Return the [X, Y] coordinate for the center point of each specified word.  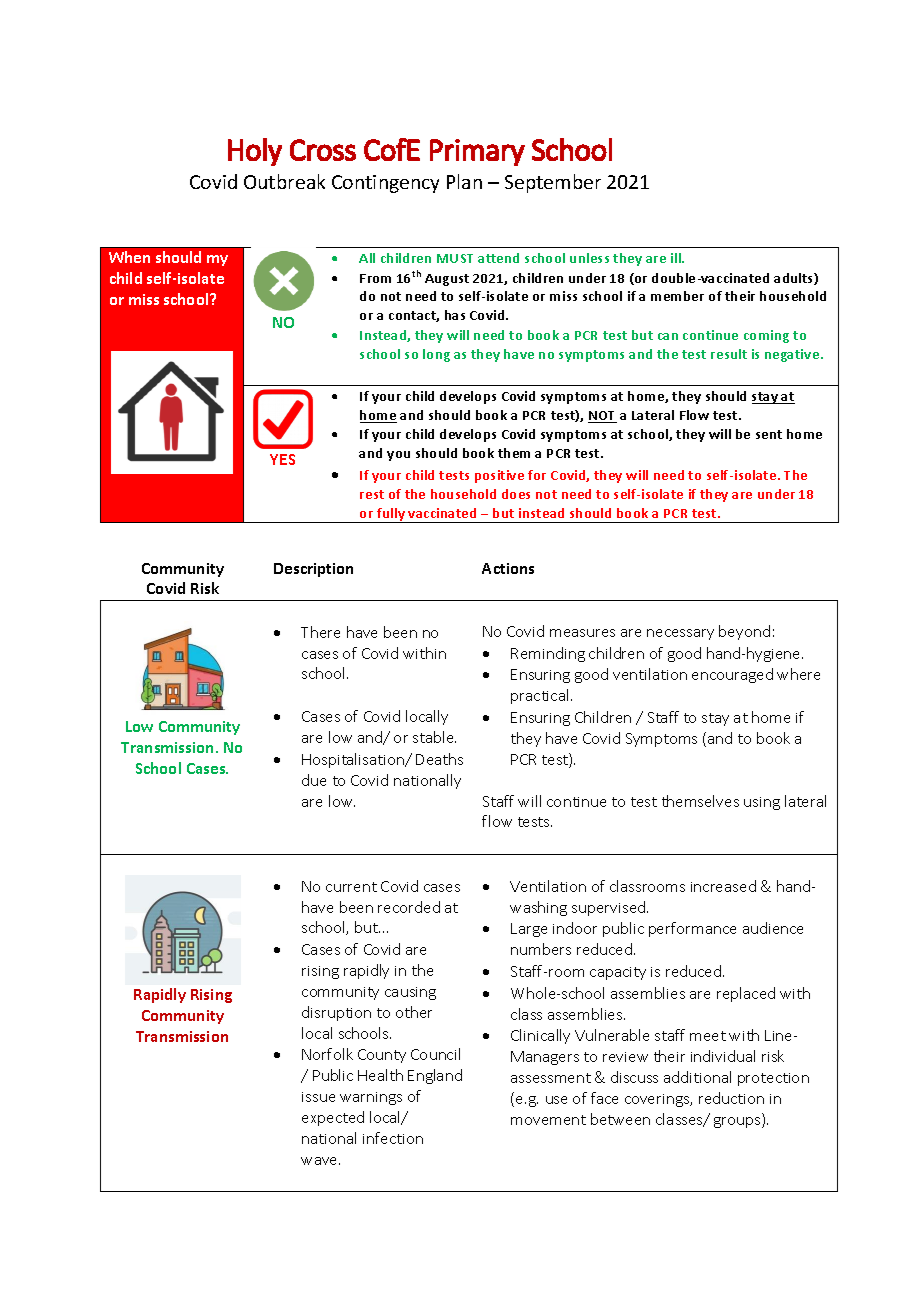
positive [499, 476]
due [314, 780]
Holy [255, 152]
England [435, 1076]
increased [723, 886]
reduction [731, 1098]
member [677, 296]
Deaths [439, 759]
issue [318, 1097]
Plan [464, 181]
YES [282, 459]
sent [769, 434]
